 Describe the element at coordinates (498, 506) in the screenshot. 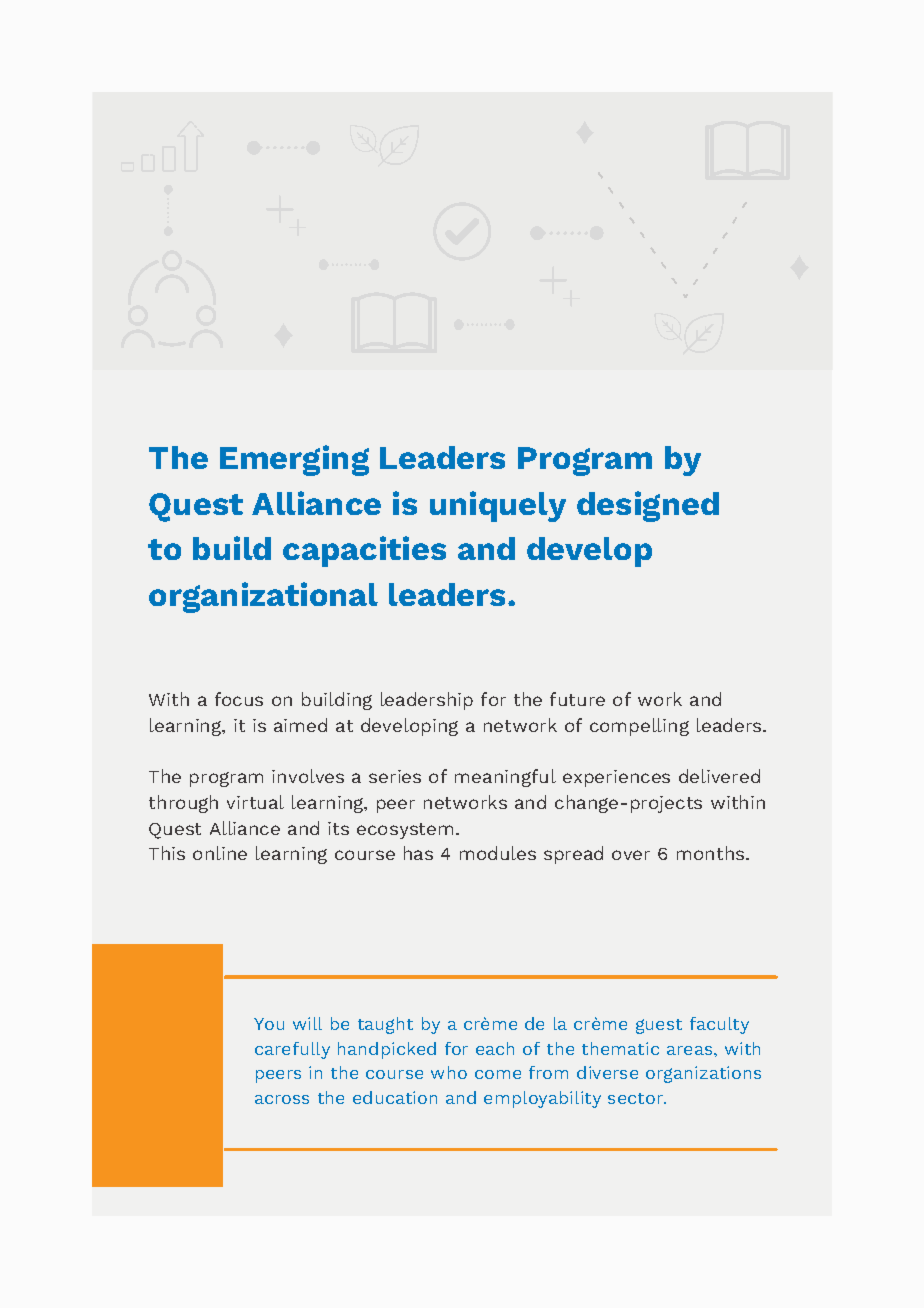

I see `uniquely` at that location.
